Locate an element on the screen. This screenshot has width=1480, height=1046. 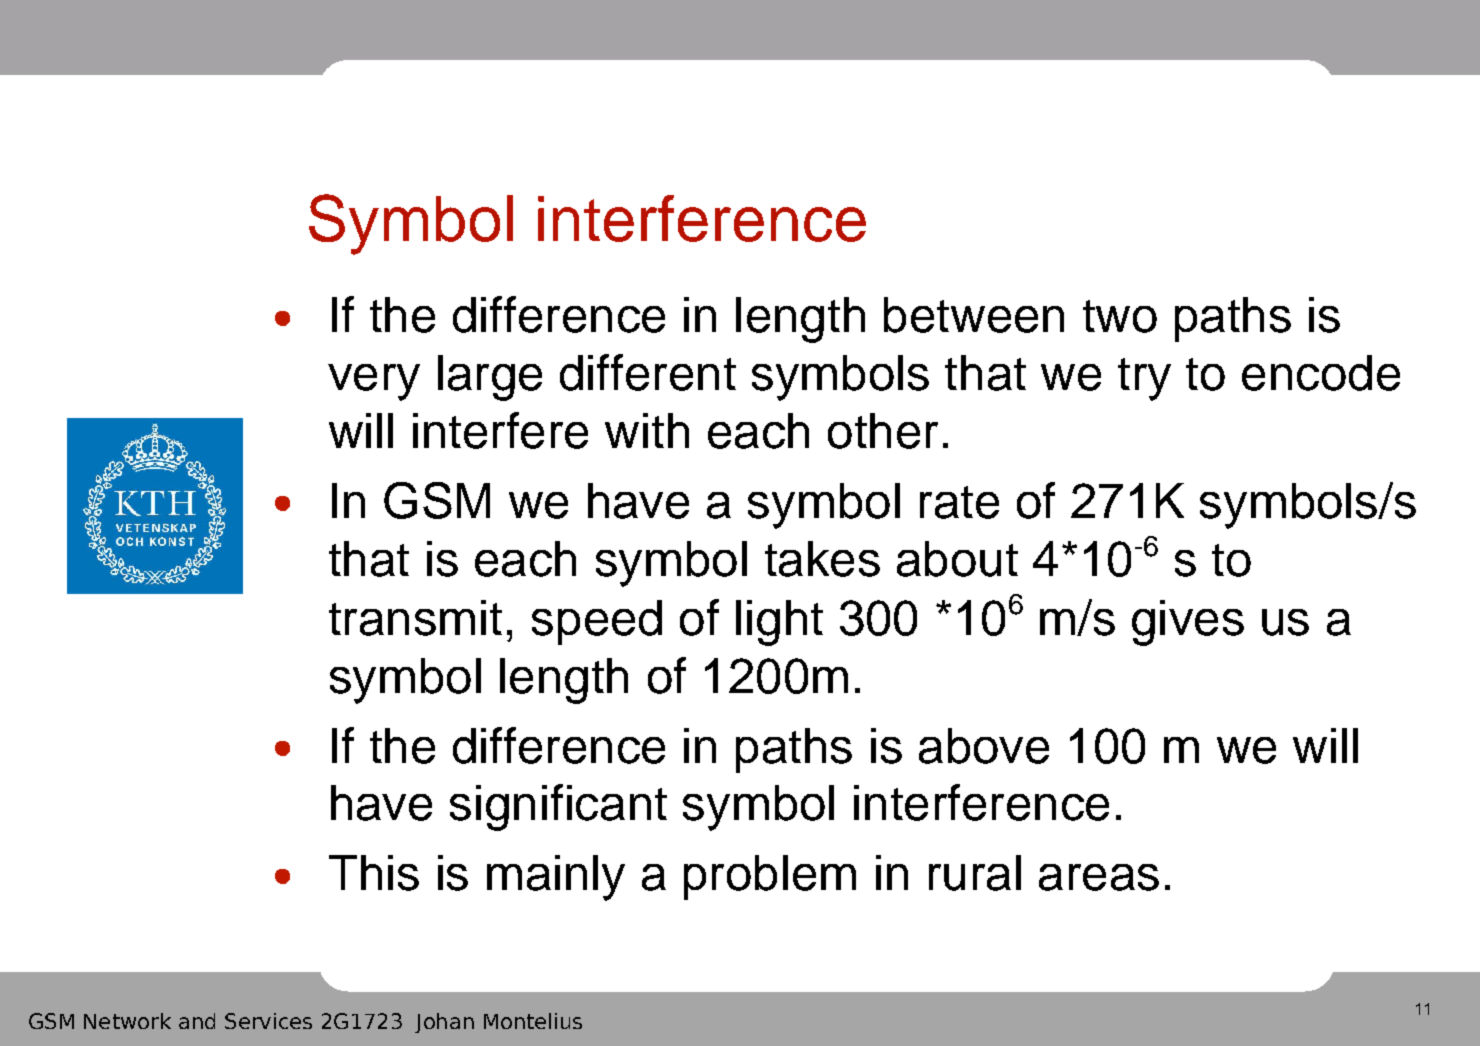
gives is located at coordinates (1188, 623).
